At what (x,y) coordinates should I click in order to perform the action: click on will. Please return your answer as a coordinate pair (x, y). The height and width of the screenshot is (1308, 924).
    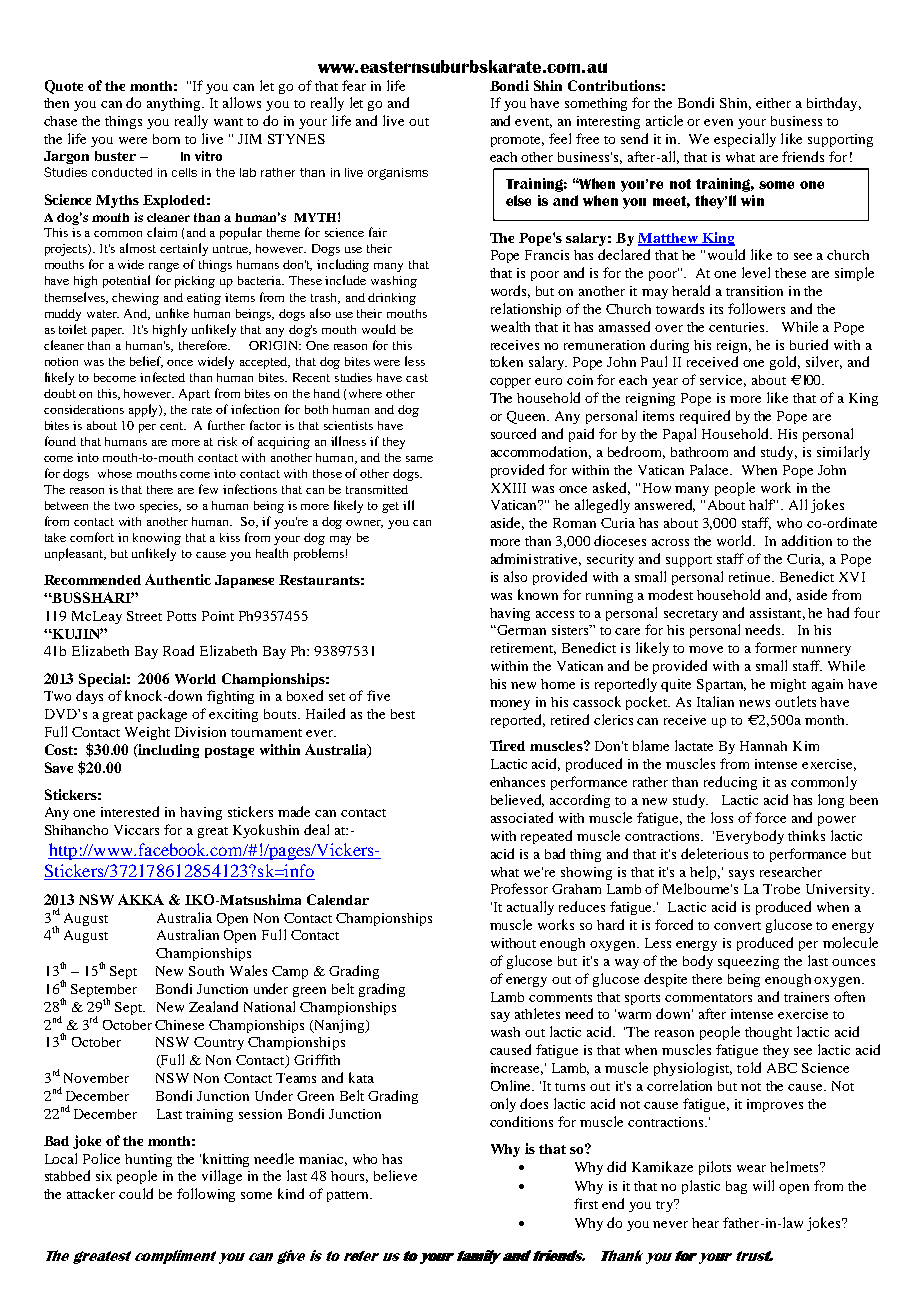
    Looking at the image, I should click on (763, 1185).
